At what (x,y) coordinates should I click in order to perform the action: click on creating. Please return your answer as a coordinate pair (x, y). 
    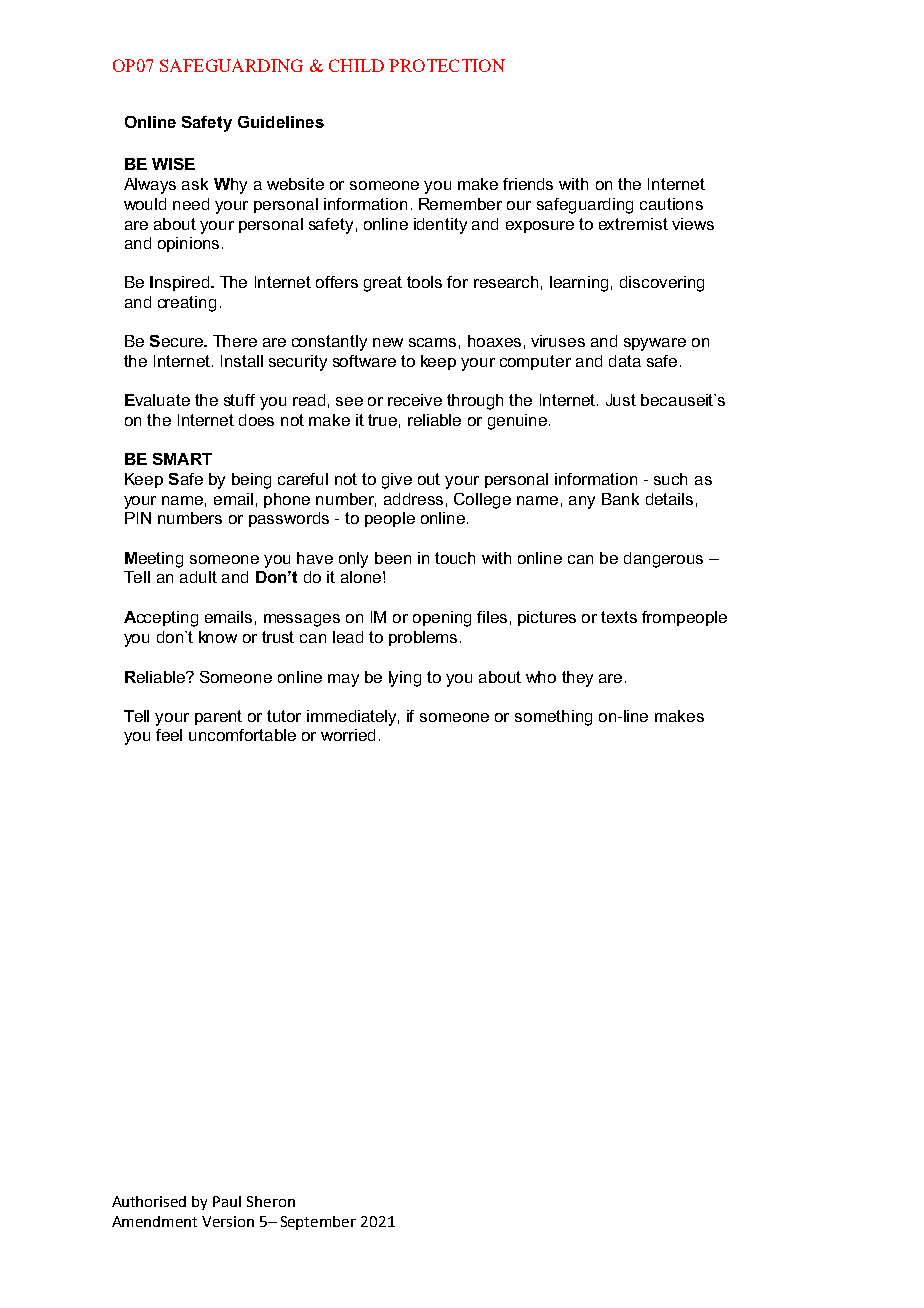
    Looking at the image, I should click on (187, 304).
